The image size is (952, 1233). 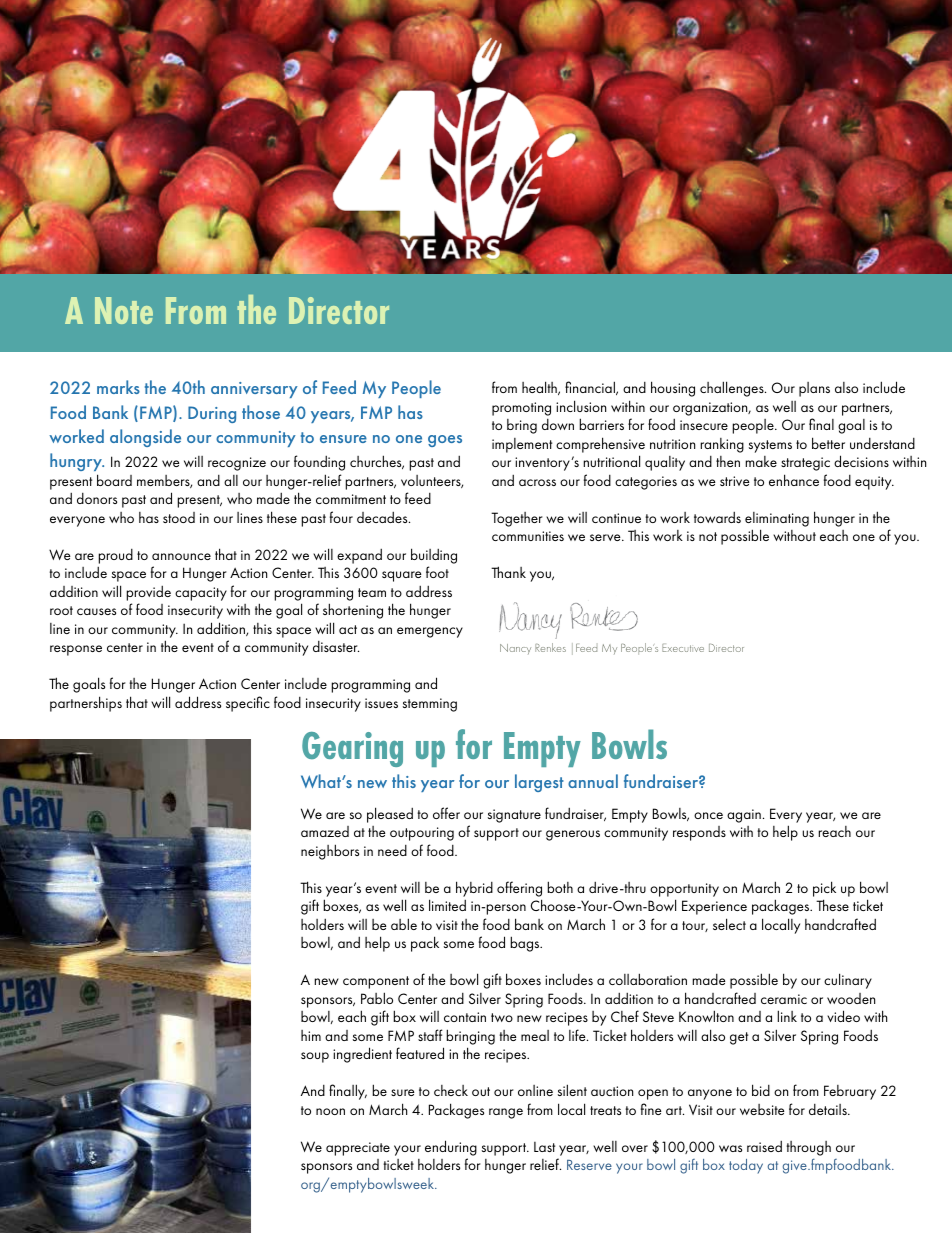 What do you see at coordinates (148, 593) in the document?
I see `provide` at bounding box center [148, 593].
